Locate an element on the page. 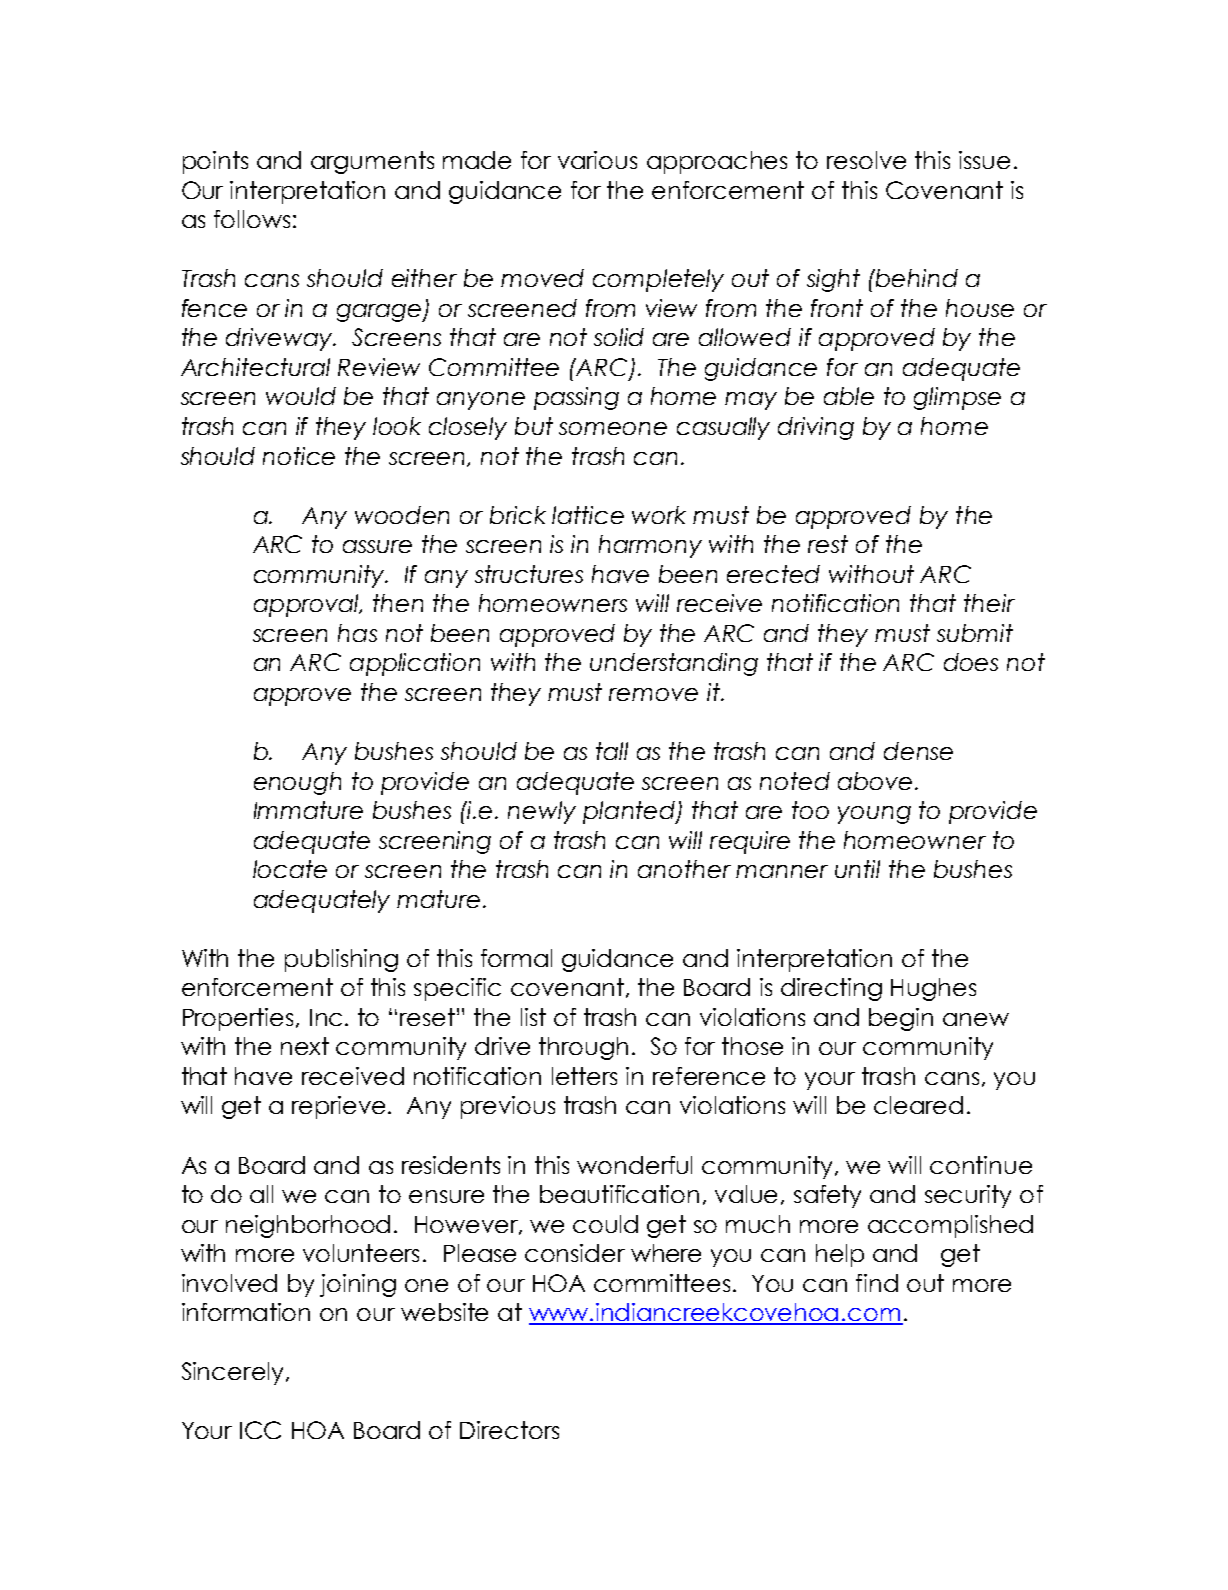 The image size is (1228, 1590). notice is located at coordinates (299, 456).
